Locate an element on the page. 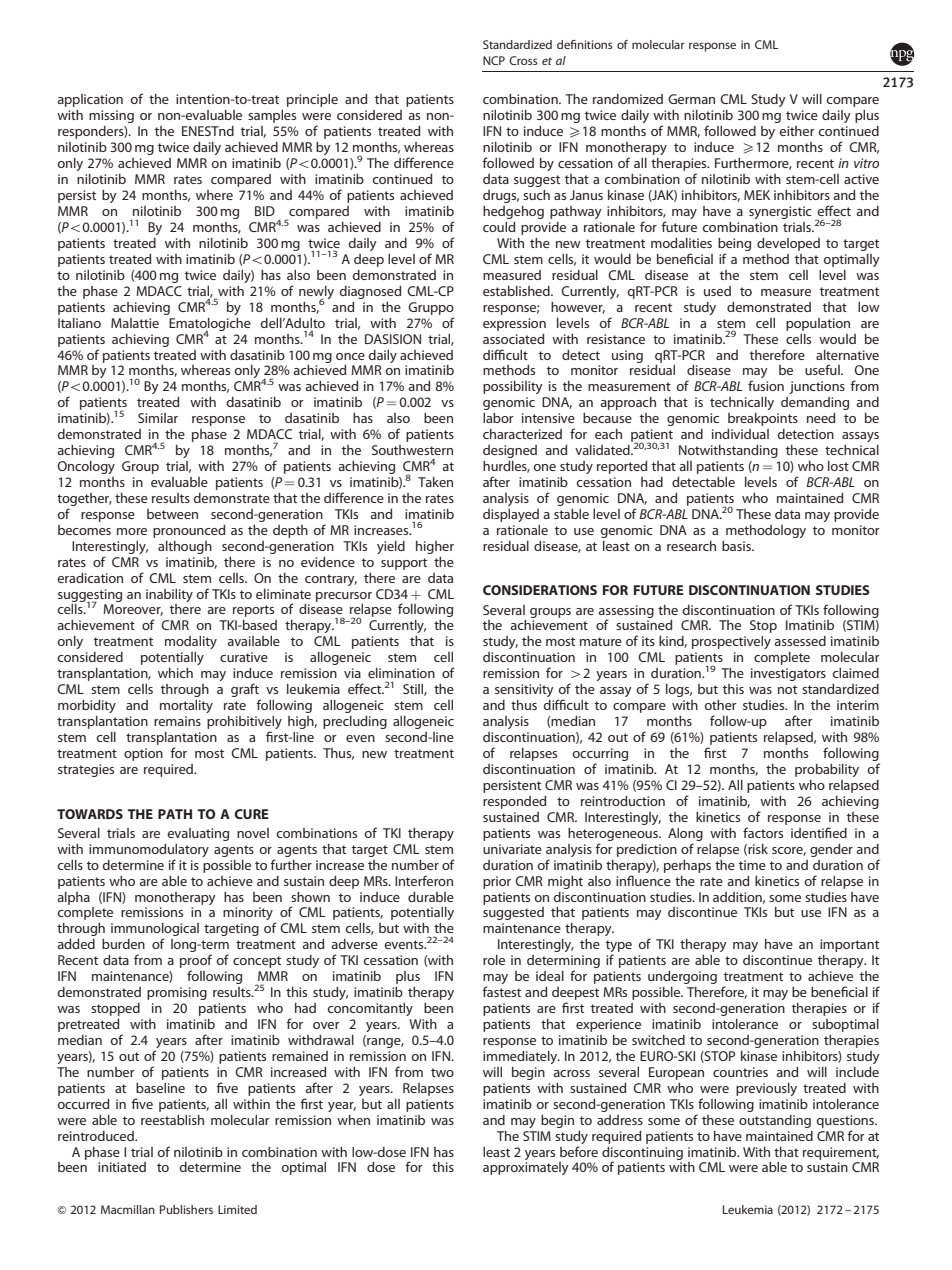  missing is located at coordinates (111, 116).
